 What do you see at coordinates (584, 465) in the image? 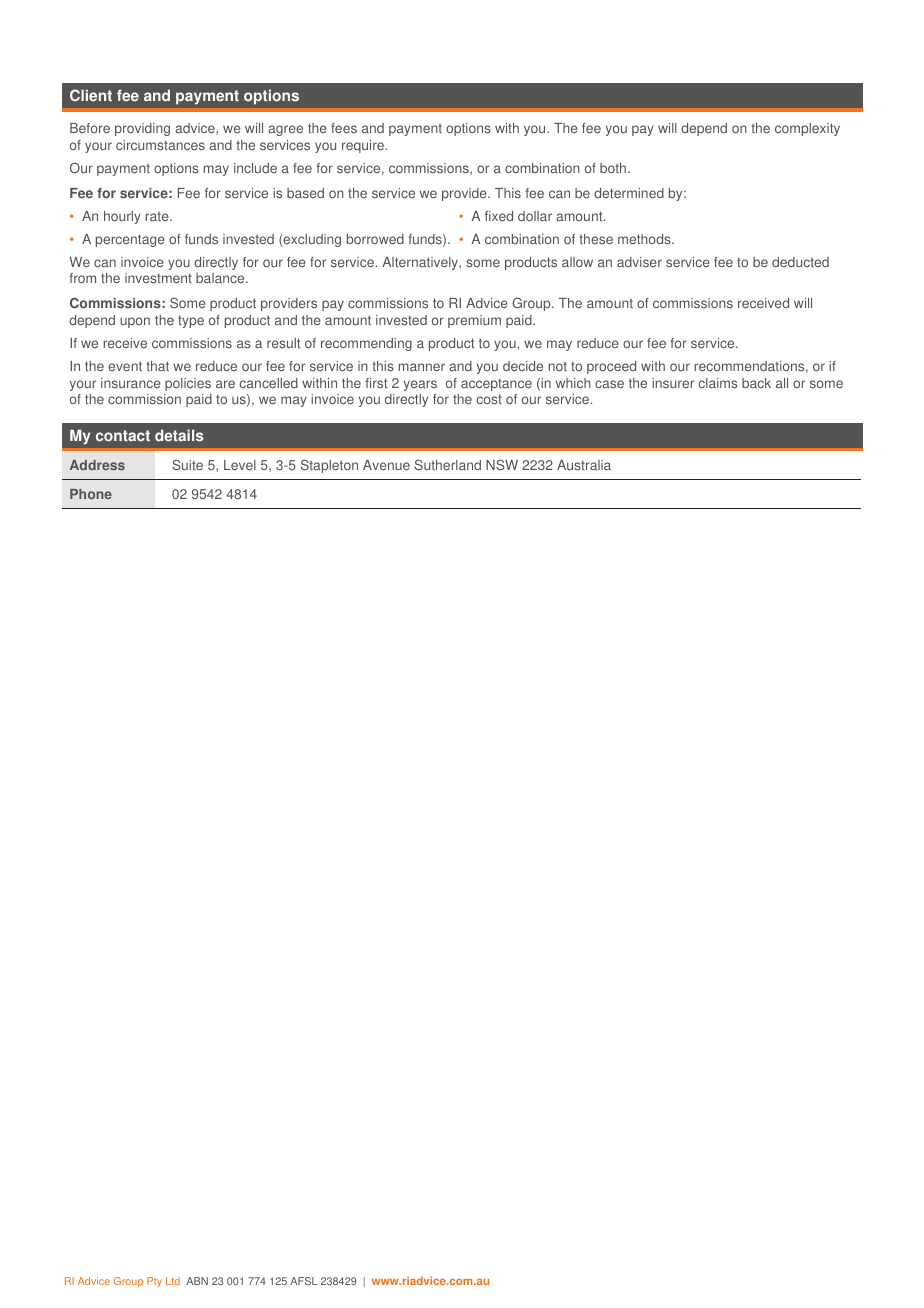
I see `Australia` at bounding box center [584, 465].
